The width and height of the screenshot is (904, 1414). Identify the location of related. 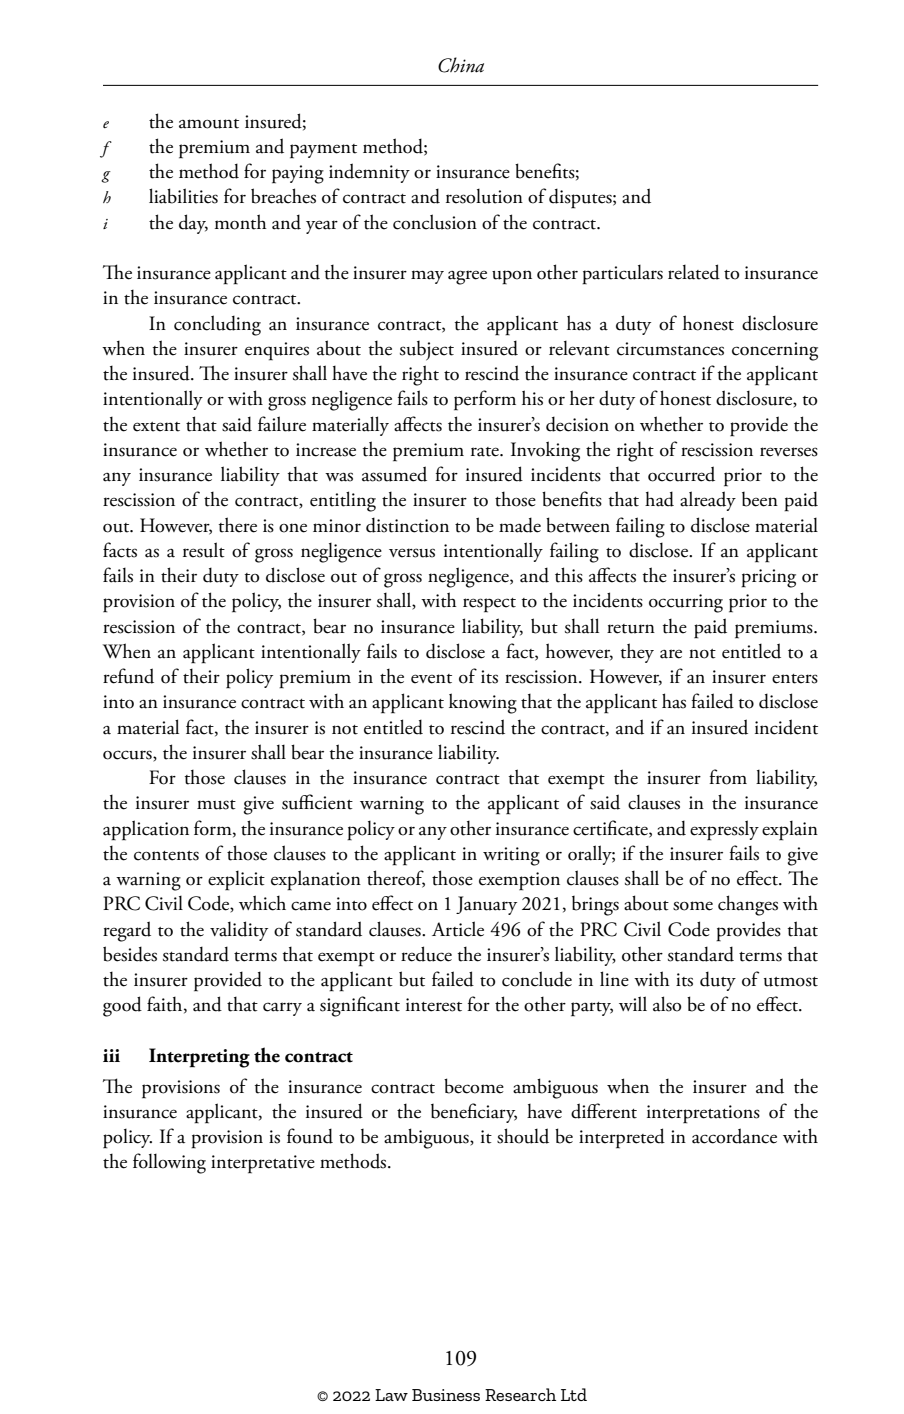
(694, 272).
